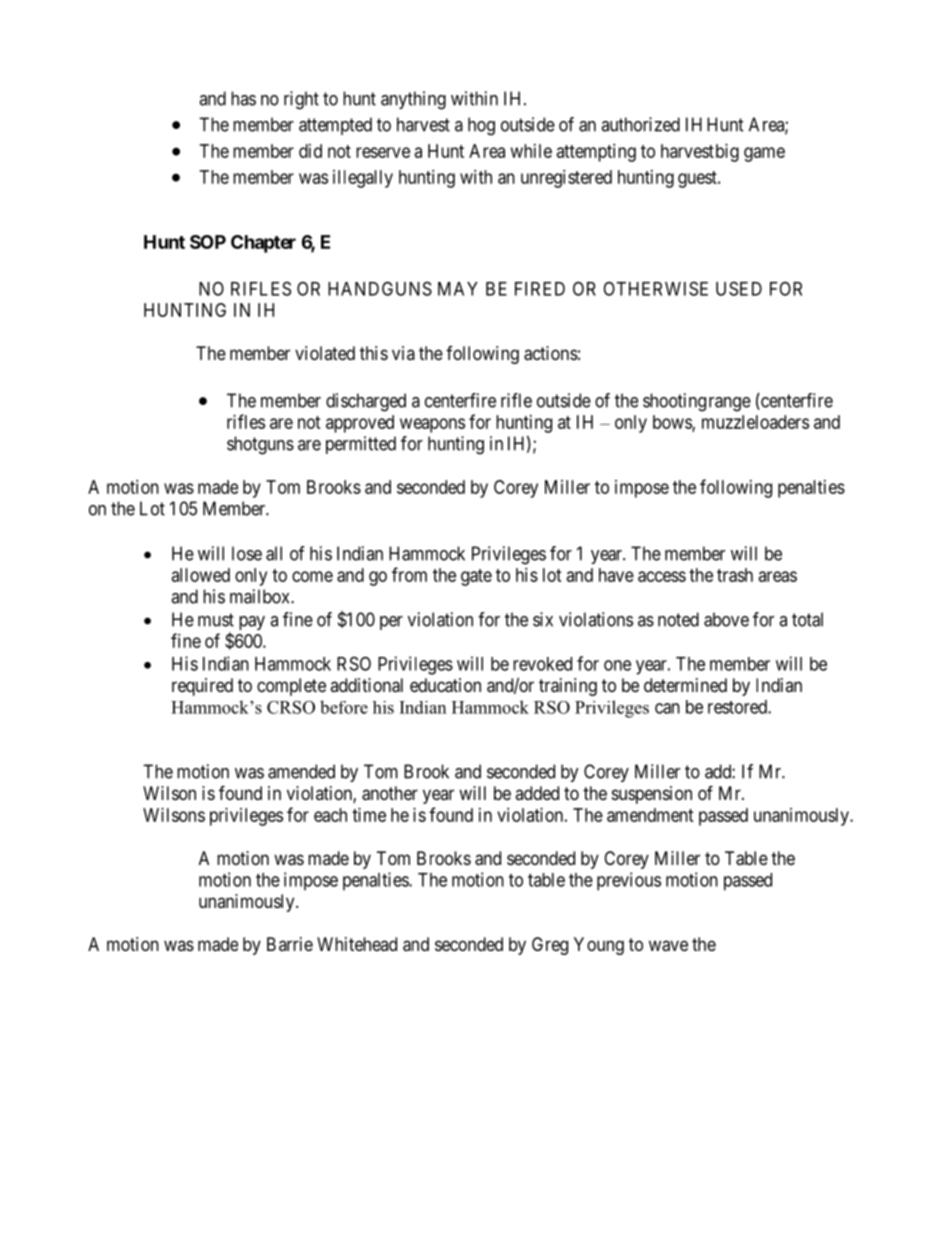  What do you see at coordinates (668, 946) in the screenshot?
I see `wave` at bounding box center [668, 946].
